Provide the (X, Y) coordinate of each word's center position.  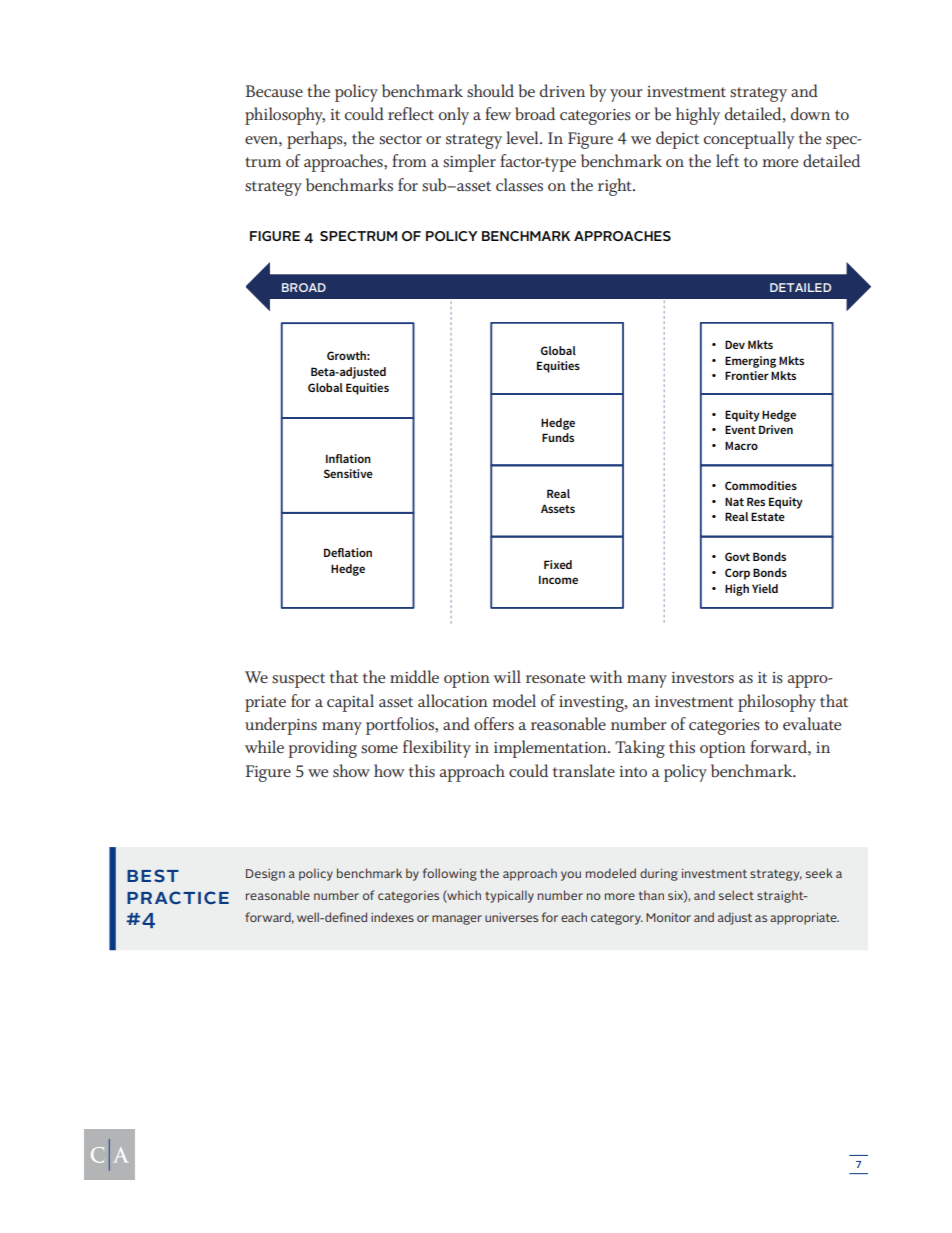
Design (265, 875)
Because (274, 91)
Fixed (558, 564)
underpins (281, 726)
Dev (735, 344)
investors (702, 678)
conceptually (749, 140)
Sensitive (348, 473)
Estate (768, 516)
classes (519, 185)
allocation (453, 700)
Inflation (348, 458)
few (498, 113)
